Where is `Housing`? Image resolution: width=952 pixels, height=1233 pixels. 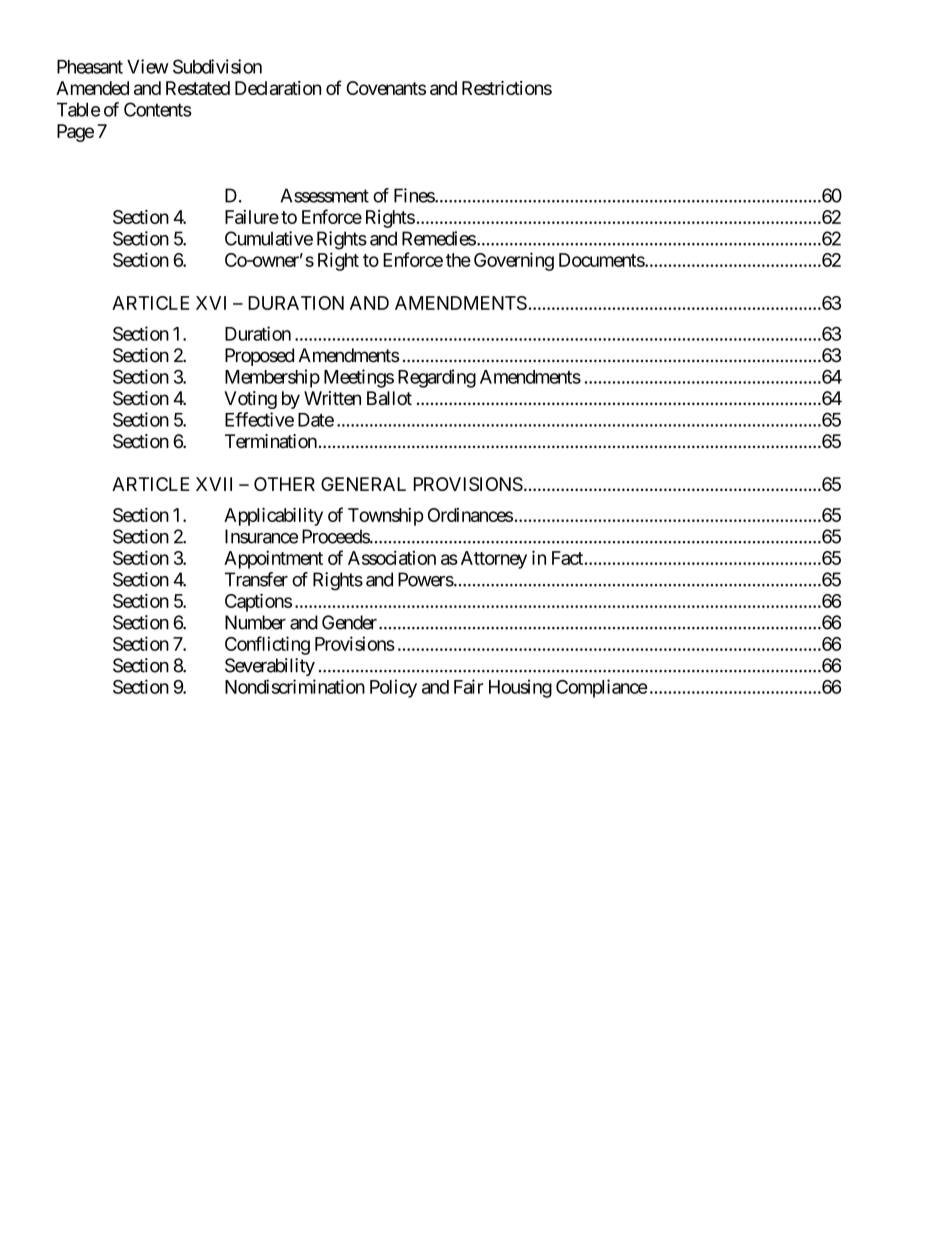
Housing is located at coordinates (520, 688).
